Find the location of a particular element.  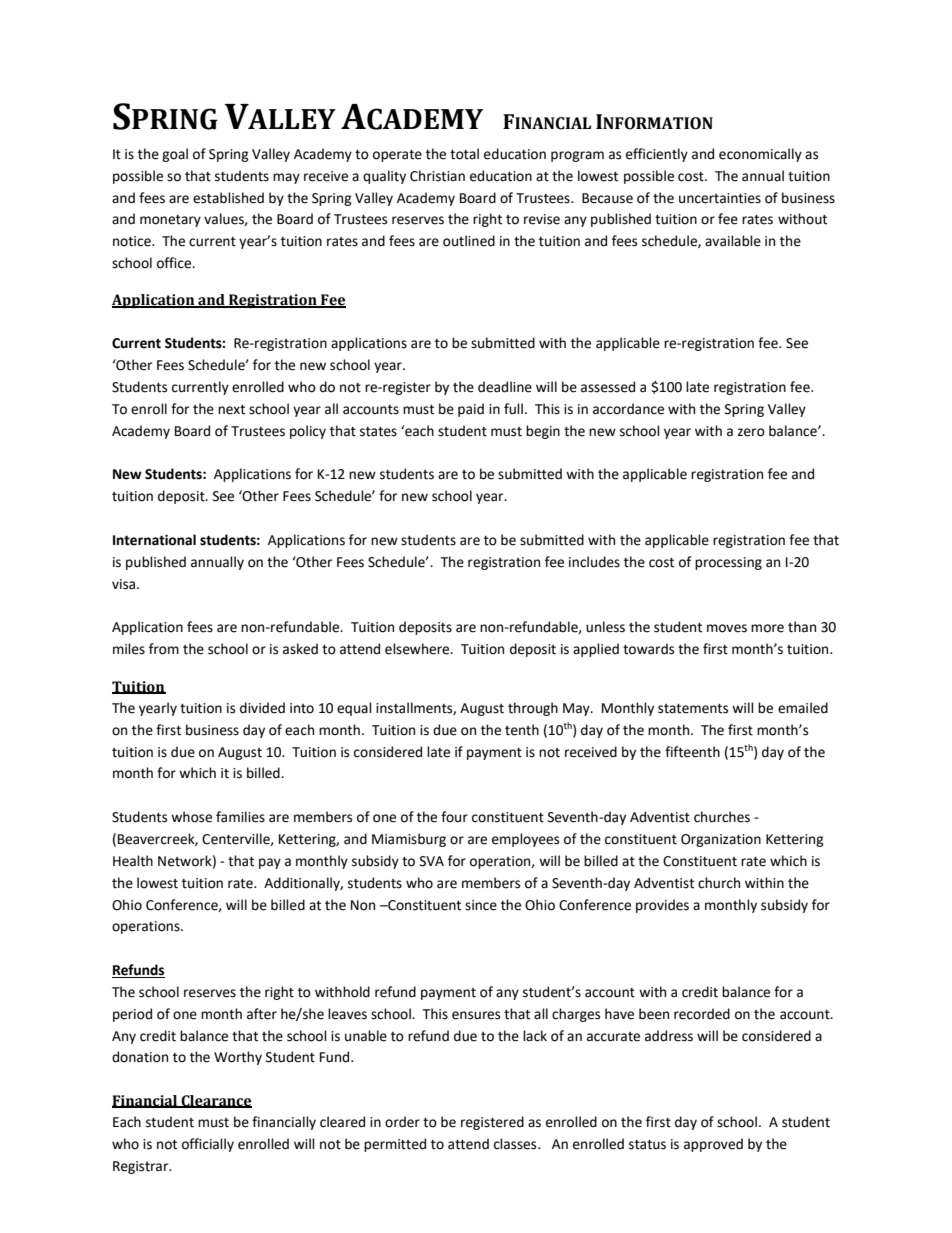

established is located at coordinates (228, 198).
